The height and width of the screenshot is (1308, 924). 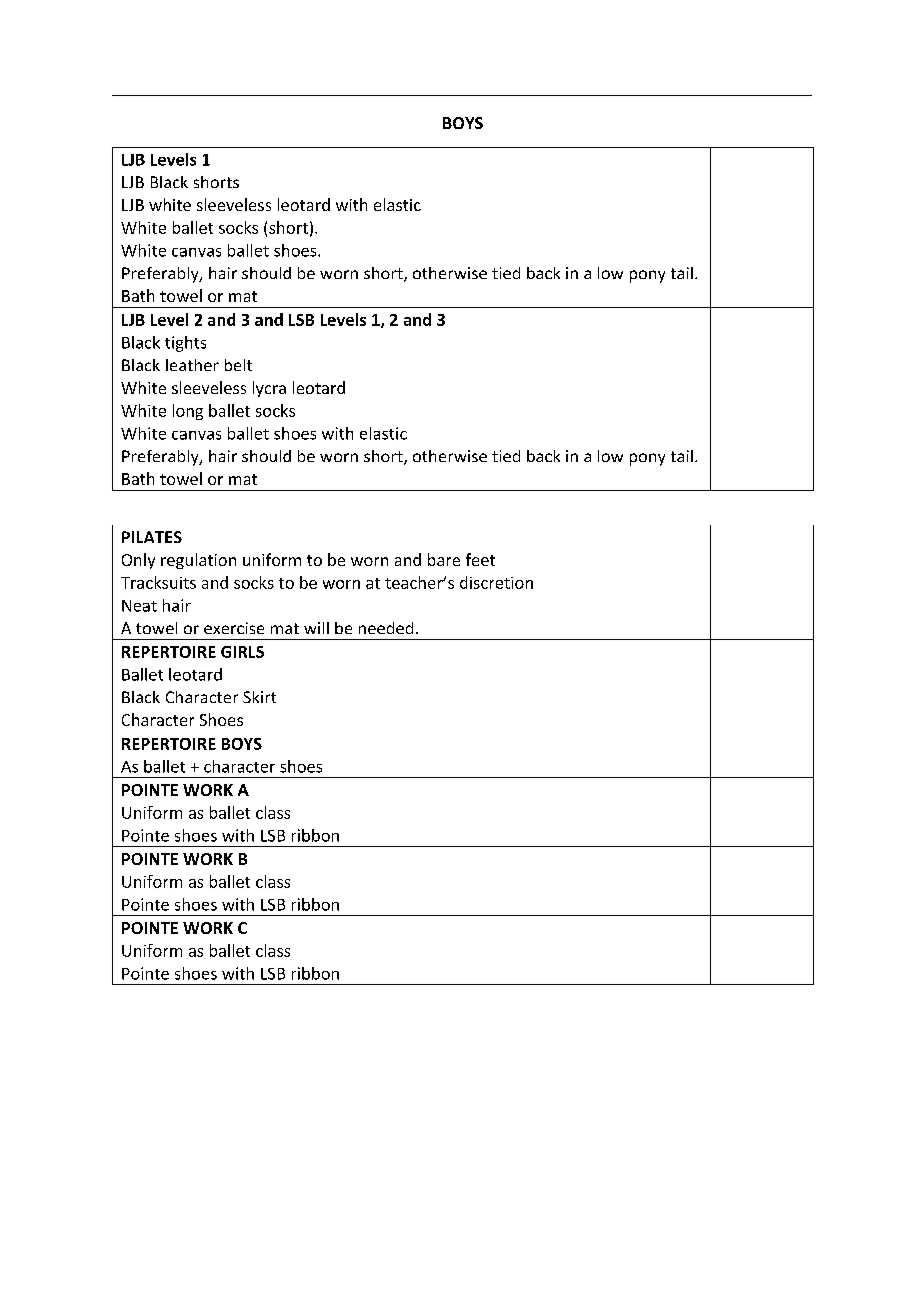 I want to click on lycra, so click(x=269, y=389).
